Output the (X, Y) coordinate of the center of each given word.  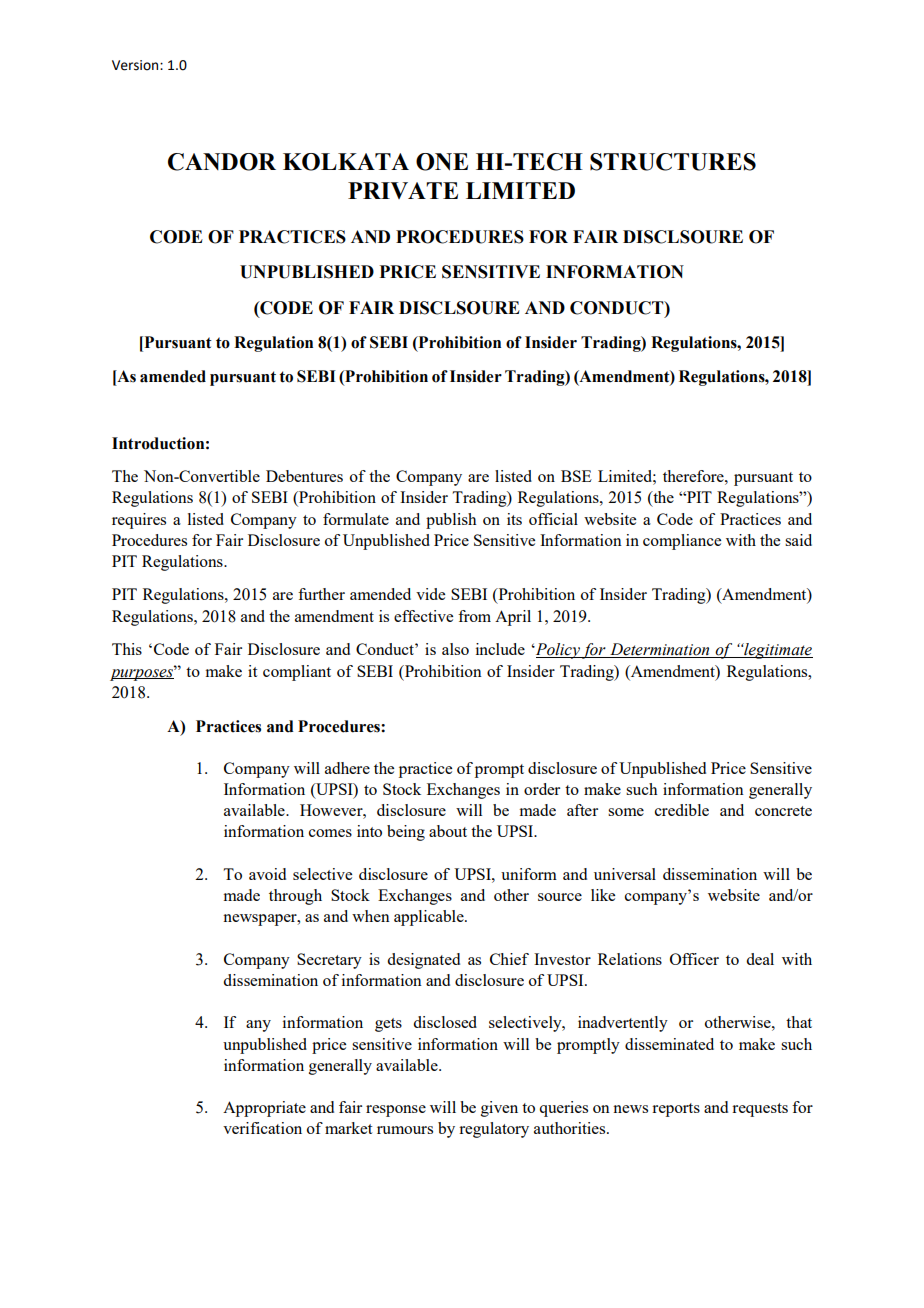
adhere (347, 768)
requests (760, 1110)
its (514, 519)
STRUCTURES (673, 162)
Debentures (304, 476)
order (542, 789)
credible (682, 810)
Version (136, 65)
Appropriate (264, 1109)
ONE (442, 162)
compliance (682, 542)
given (499, 1109)
